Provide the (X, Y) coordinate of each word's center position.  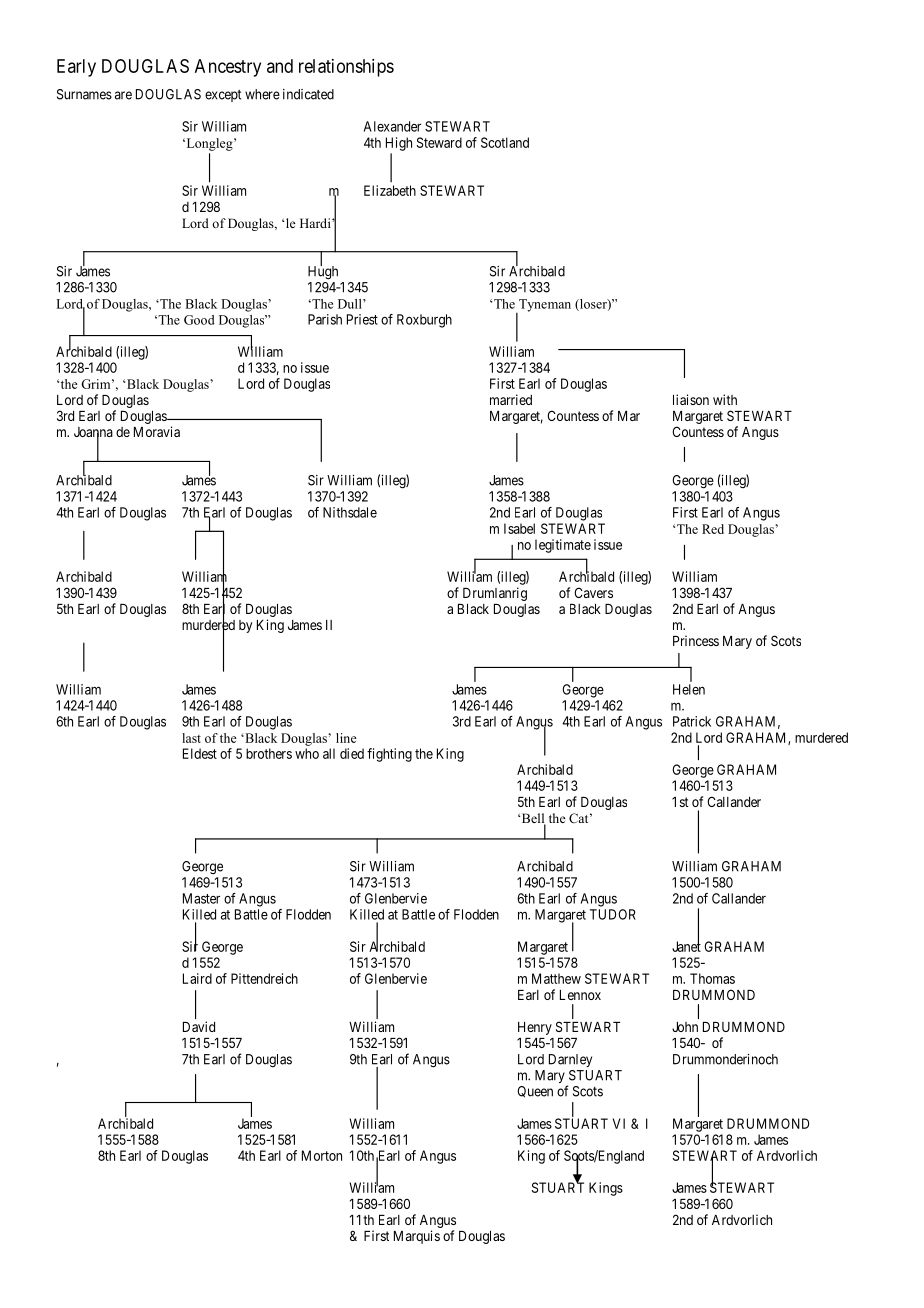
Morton (322, 1155)
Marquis (417, 1237)
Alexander (392, 126)
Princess (696, 640)
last (191, 738)
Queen (535, 1091)
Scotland (505, 142)
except (223, 96)
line (346, 738)
